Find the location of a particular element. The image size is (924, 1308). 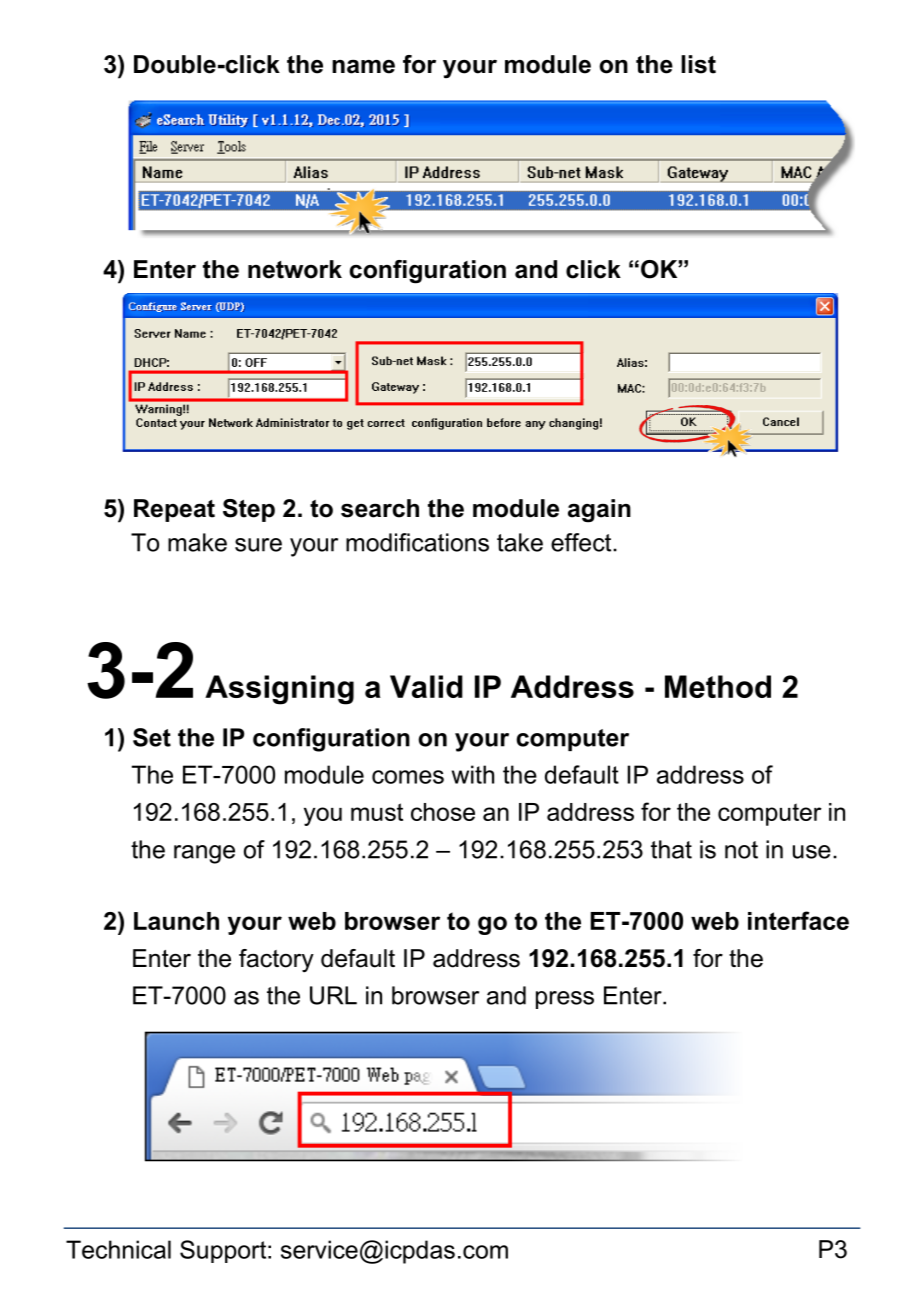

Method is located at coordinates (718, 686).
